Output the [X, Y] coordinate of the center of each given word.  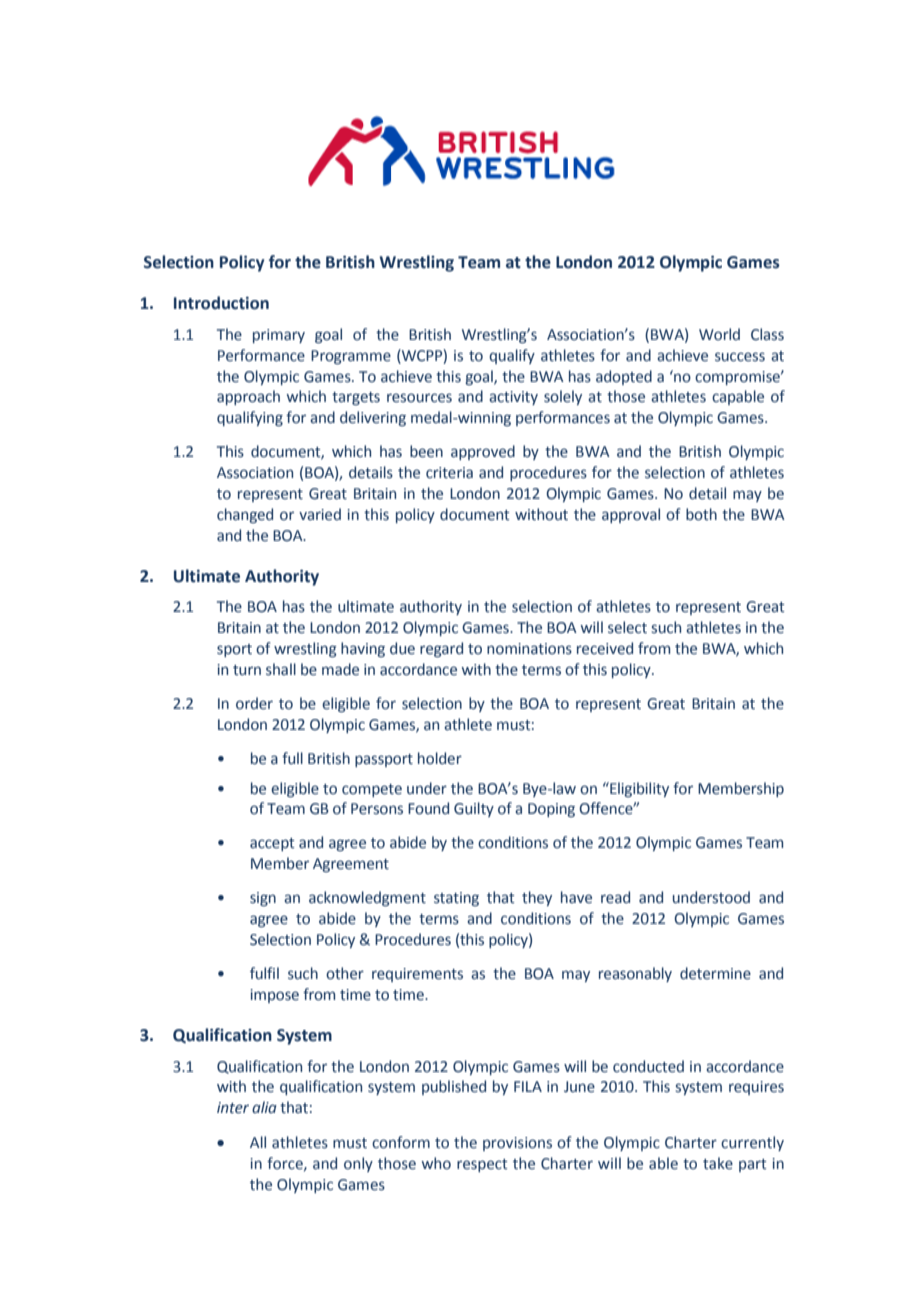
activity [513, 398]
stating [456, 899]
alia [264, 1107]
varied [320, 514]
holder [440, 758]
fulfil [264, 973]
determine [715, 973]
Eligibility [638, 789]
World [719, 334]
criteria [449, 473]
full [292, 758]
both [701, 514]
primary [279, 336]
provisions [517, 1144]
